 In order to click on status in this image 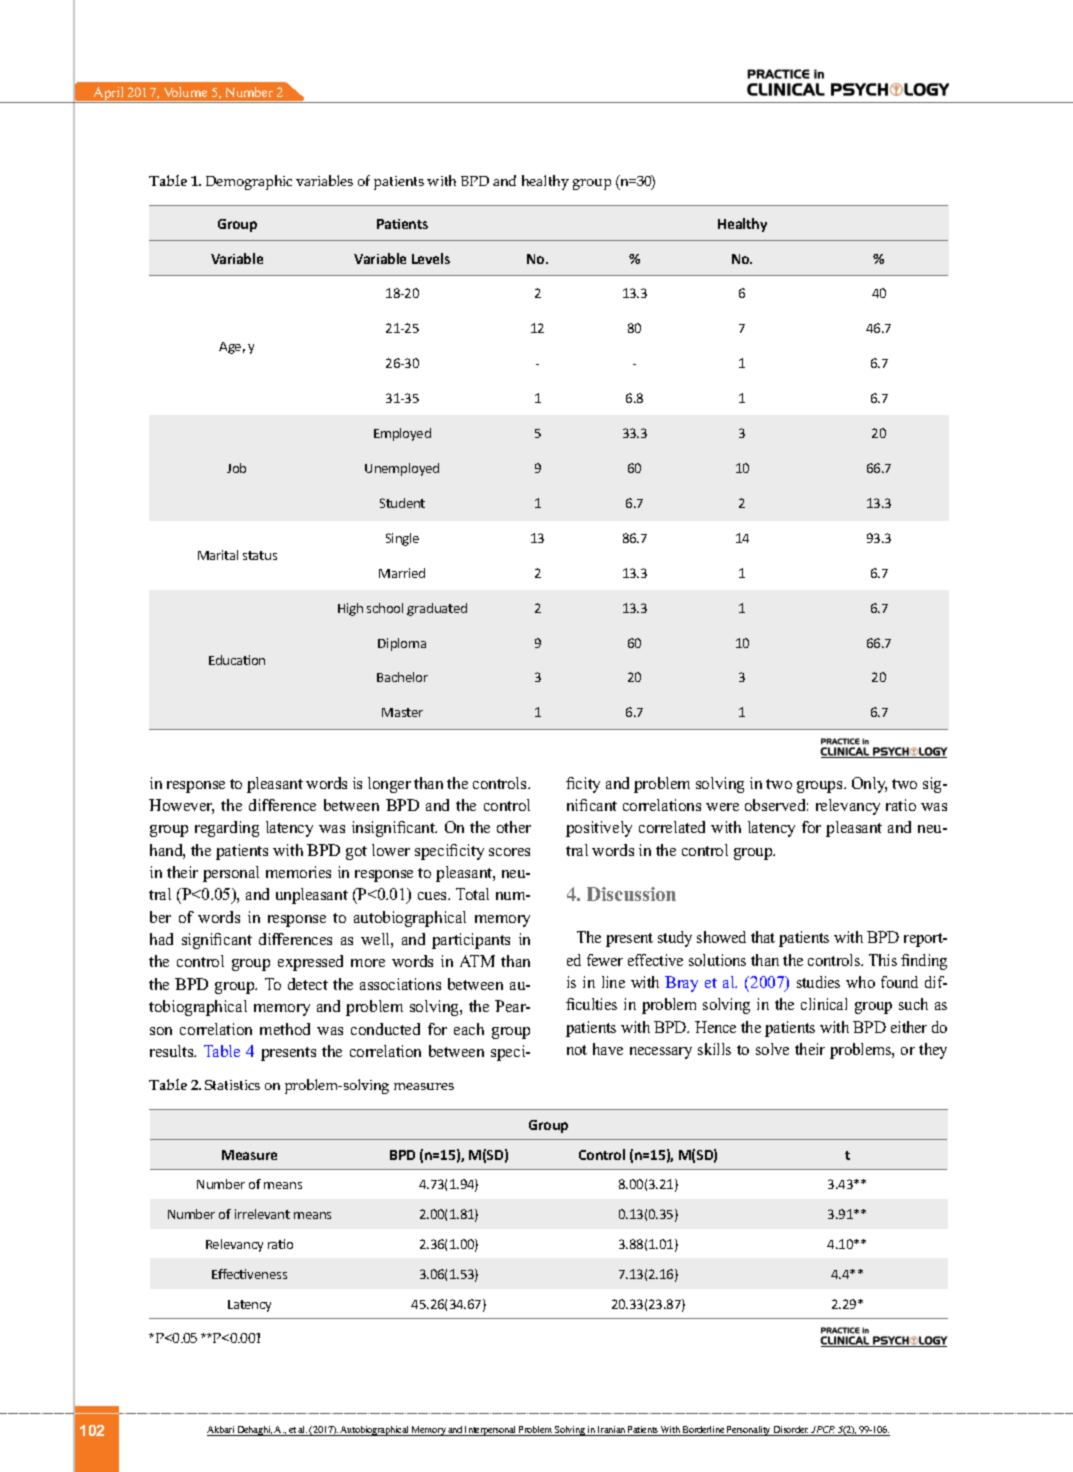, I will do `click(260, 555)`.
